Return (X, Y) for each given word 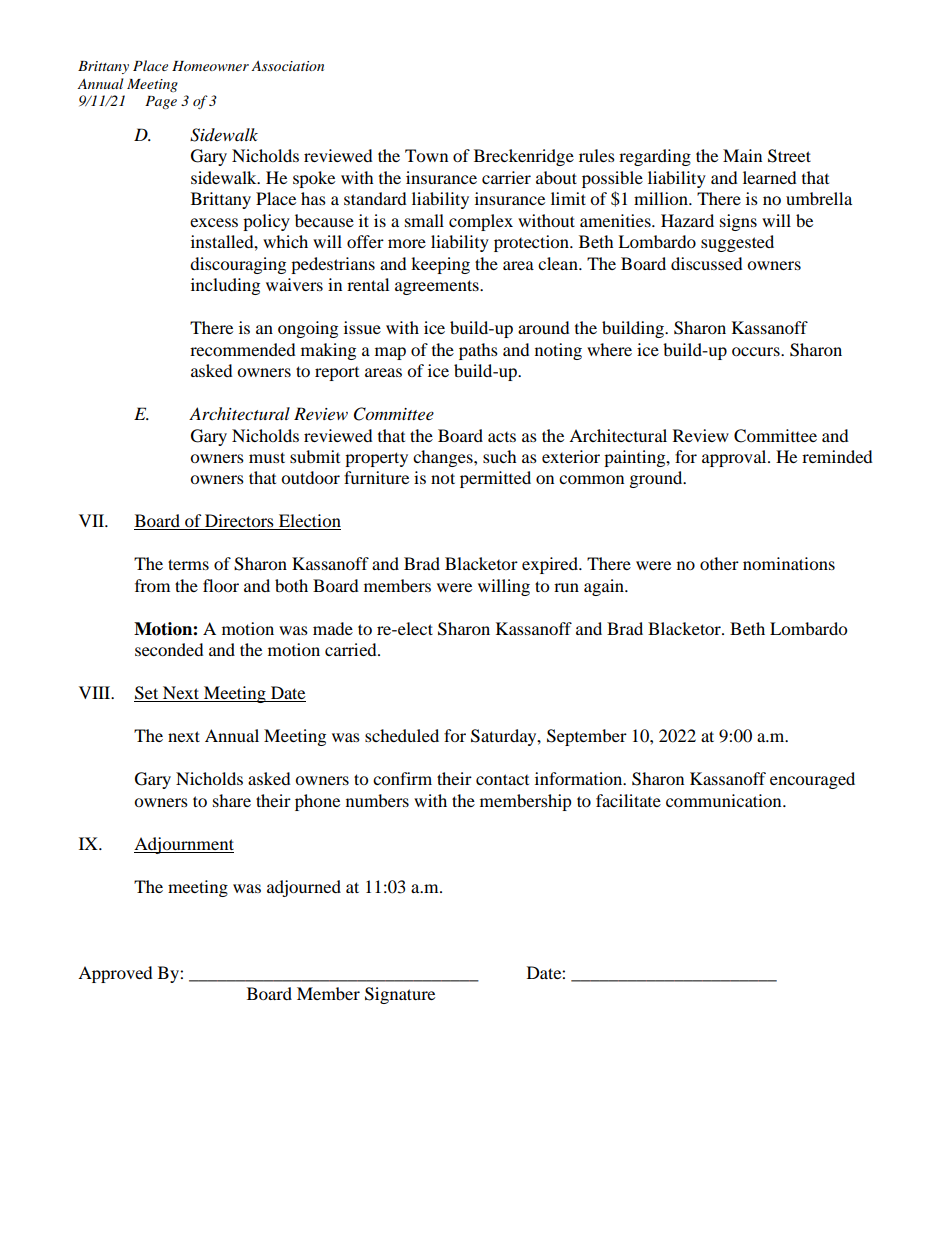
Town (426, 155)
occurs (757, 351)
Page (161, 102)
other (719, 563)
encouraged (812, 780)
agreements (438, 287)
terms (188, 564)
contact (502, 779)
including (225, 286)
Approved (115, 974)
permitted (495, 479)
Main (742, 155)
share (232, 800)
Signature (400, 995)
